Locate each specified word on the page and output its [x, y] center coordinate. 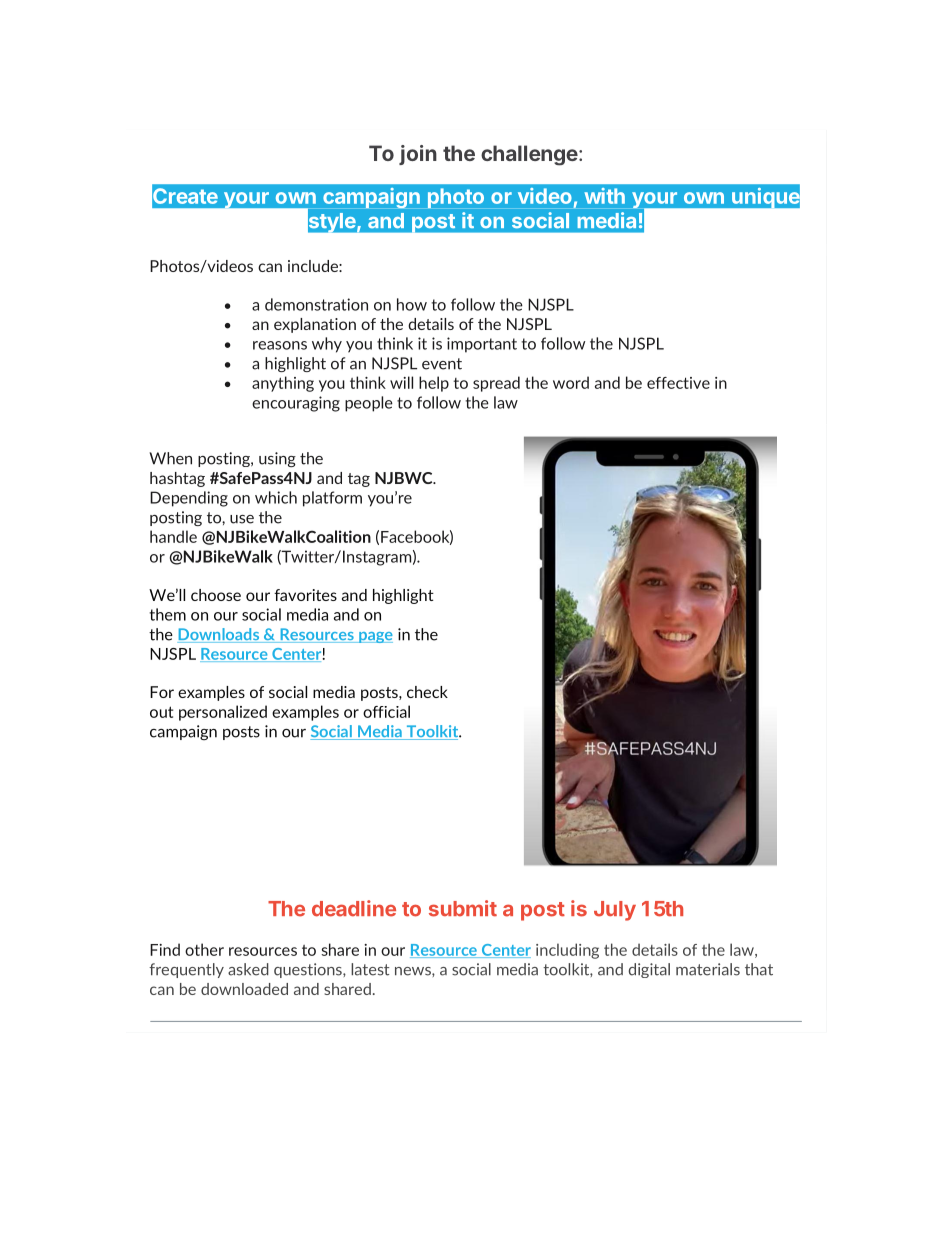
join [418, 155]
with [604, 196]
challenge [529, 155]
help [434, 384]
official [386, 711]
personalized [223, 713]
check [427, 692]
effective [678, 383]
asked [248, 969]
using [277, 459]
